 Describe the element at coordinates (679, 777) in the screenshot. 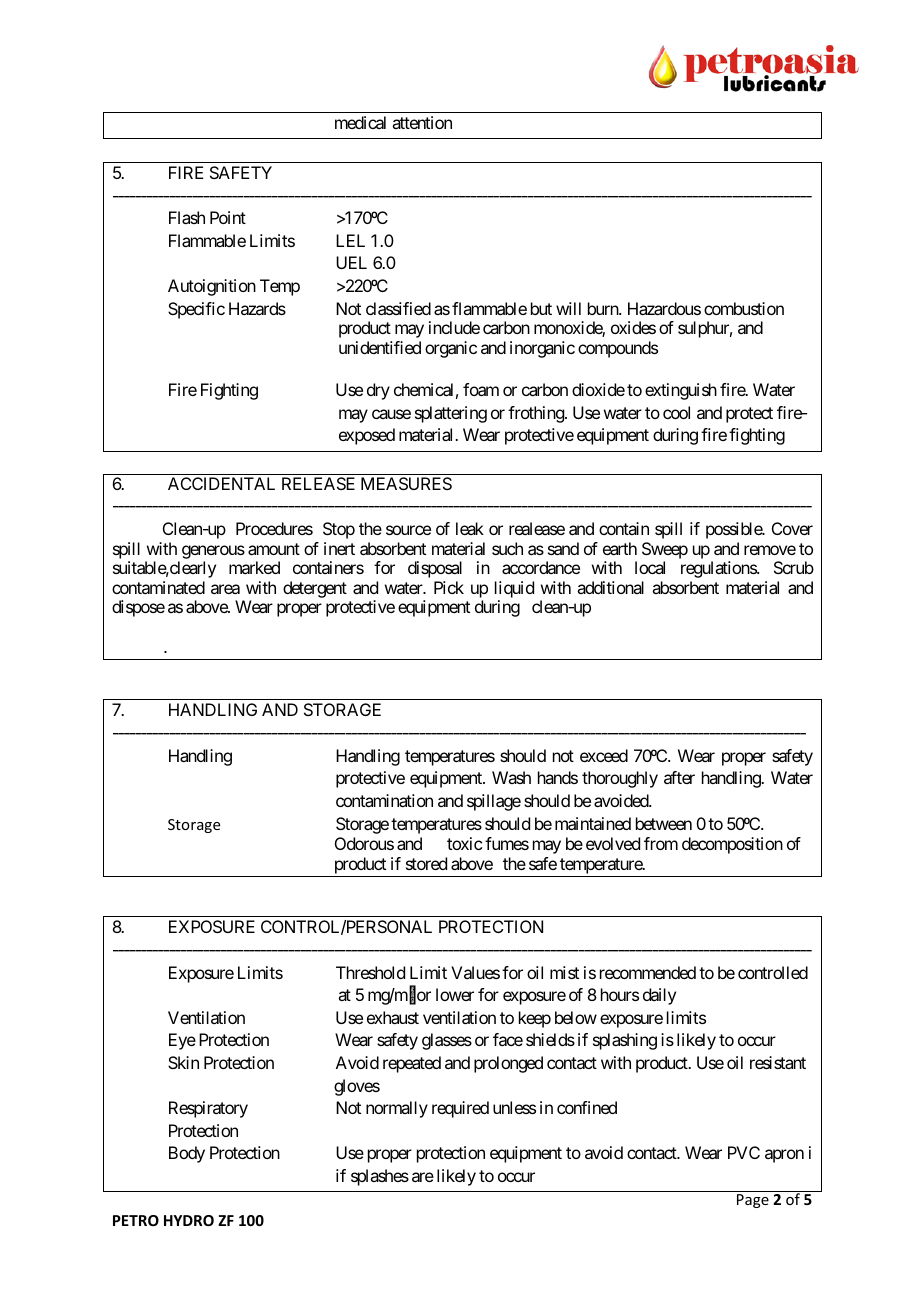

I see `after` at that location.
